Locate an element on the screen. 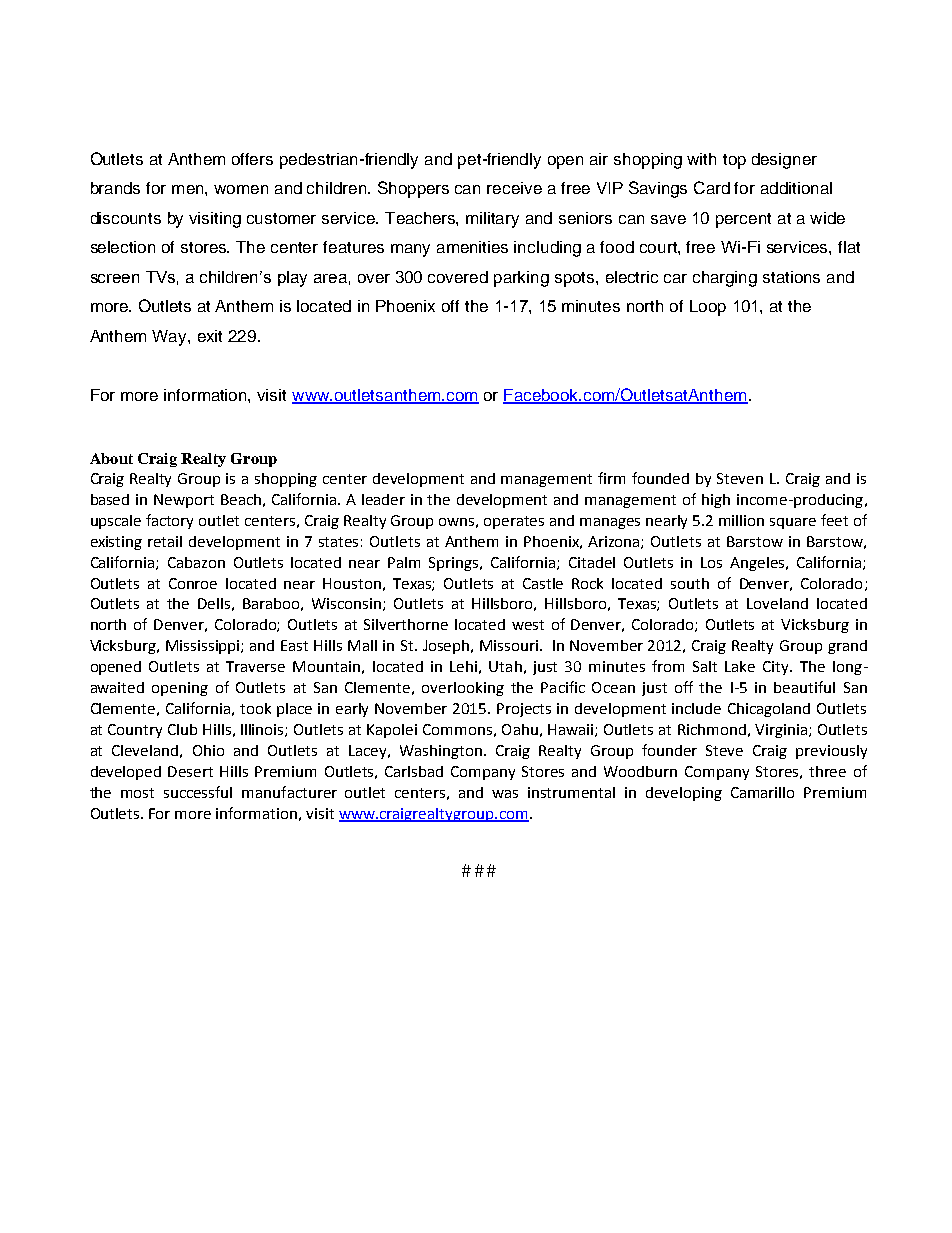 The image size is (952, 1233). Lehi is located at coordinates (463, 666).
